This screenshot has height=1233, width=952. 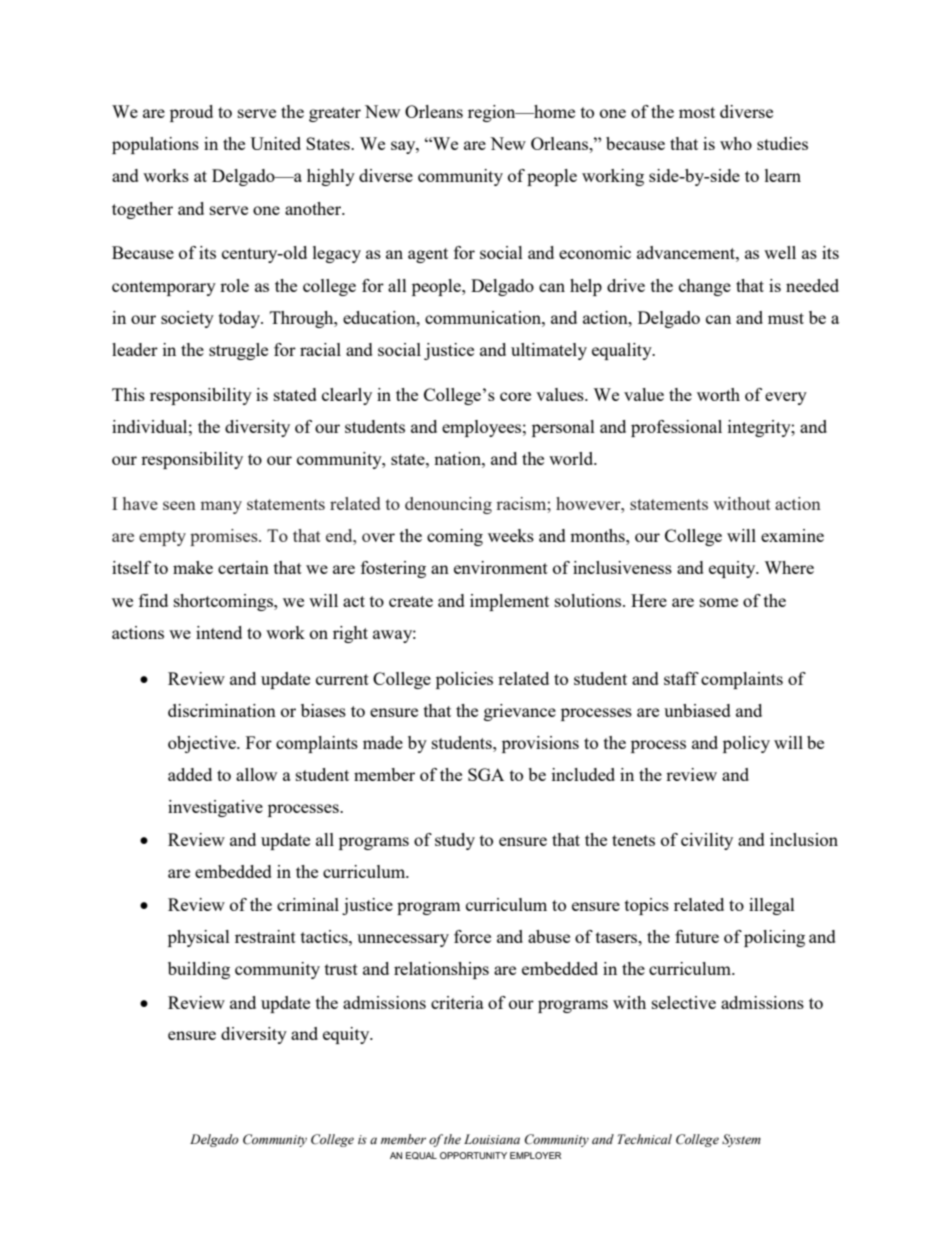 What do you see at coordinates (741, 1140) in the screenshot?
I see `System` at bounding box center [741, 1140].
